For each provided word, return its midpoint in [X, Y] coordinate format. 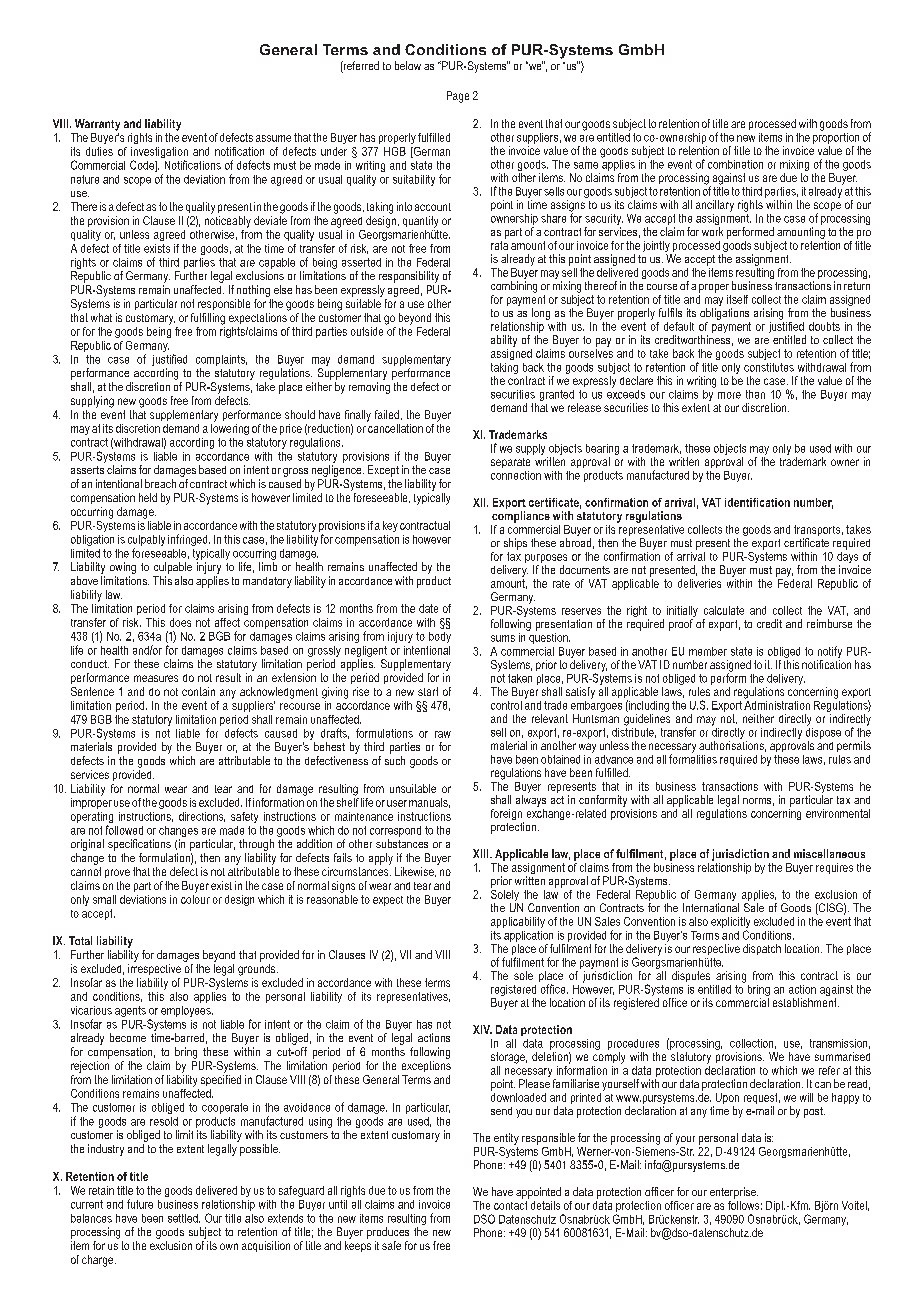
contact [510, 1205]
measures [156, 678]
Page [458, 97]
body [440, 637]
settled [184, 1218]
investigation [159, 154]
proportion [836, 137]
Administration [777, 704]
